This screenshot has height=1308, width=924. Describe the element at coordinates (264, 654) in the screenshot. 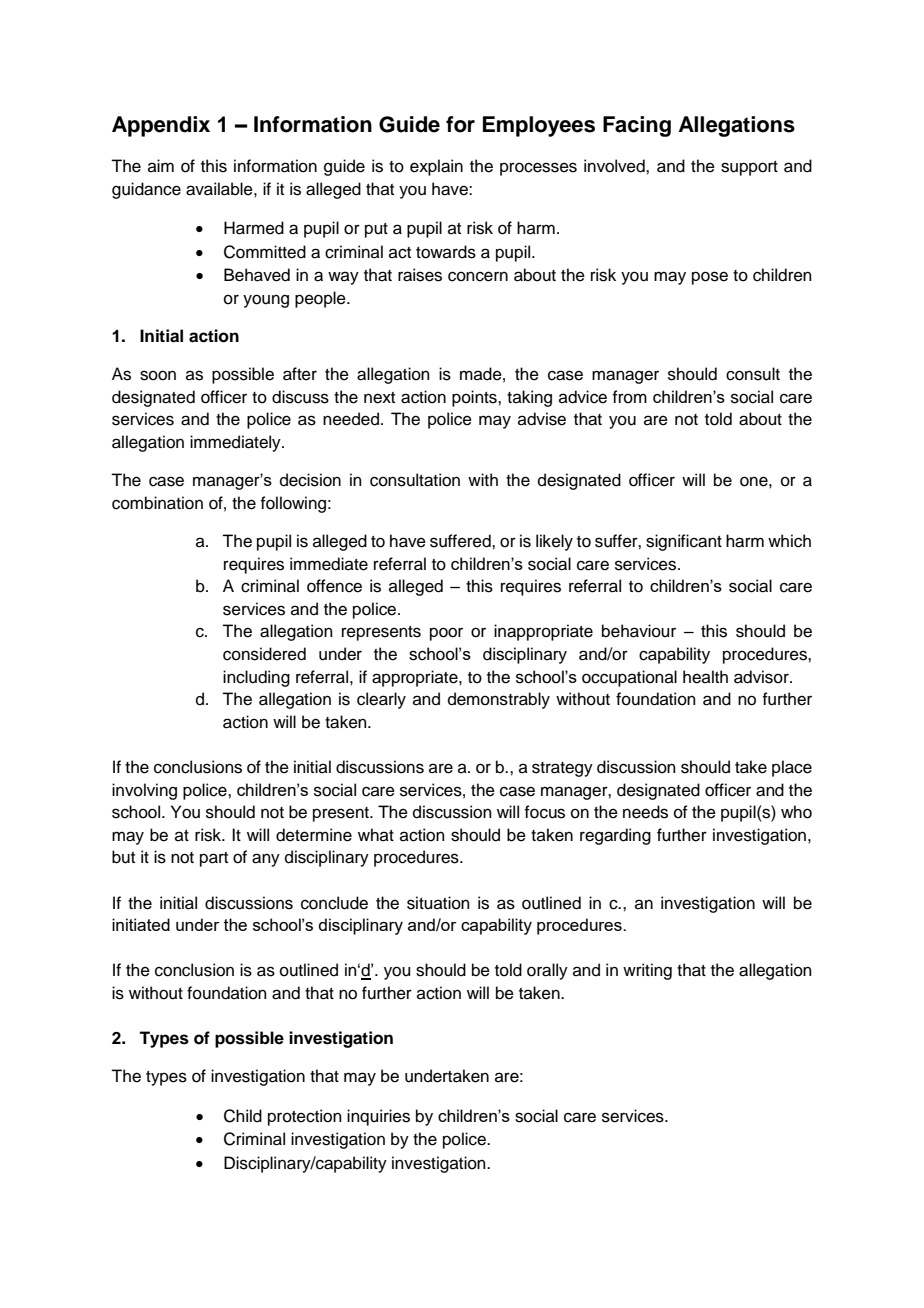

I see `considered` at that location.
